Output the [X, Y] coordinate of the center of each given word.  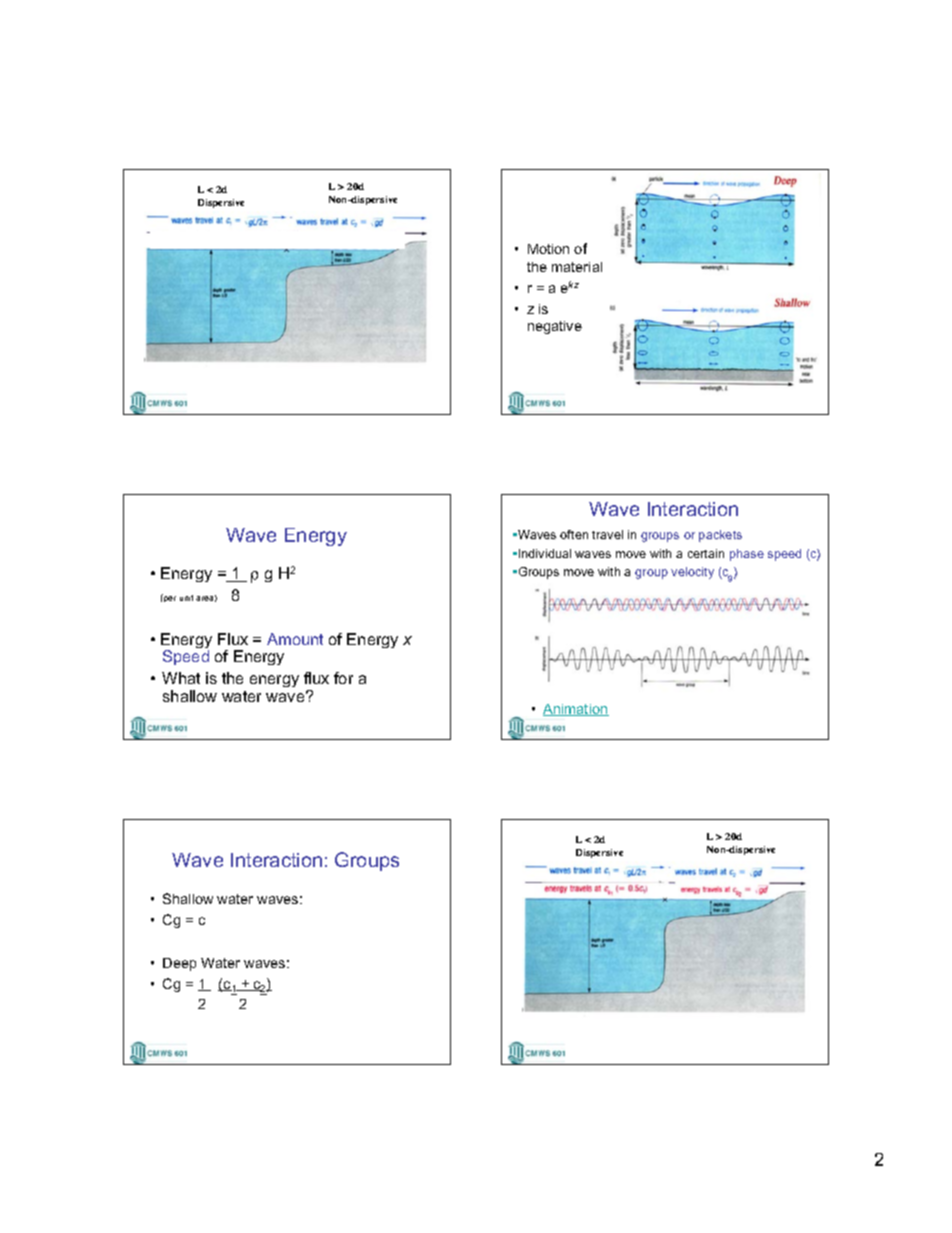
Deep [179, 964]
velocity [692, 573]
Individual [545, 553]
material [577, 267]
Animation [576, 710]
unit [186, 598]
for [343, 678]
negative [555, 327]
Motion [548, 249]
